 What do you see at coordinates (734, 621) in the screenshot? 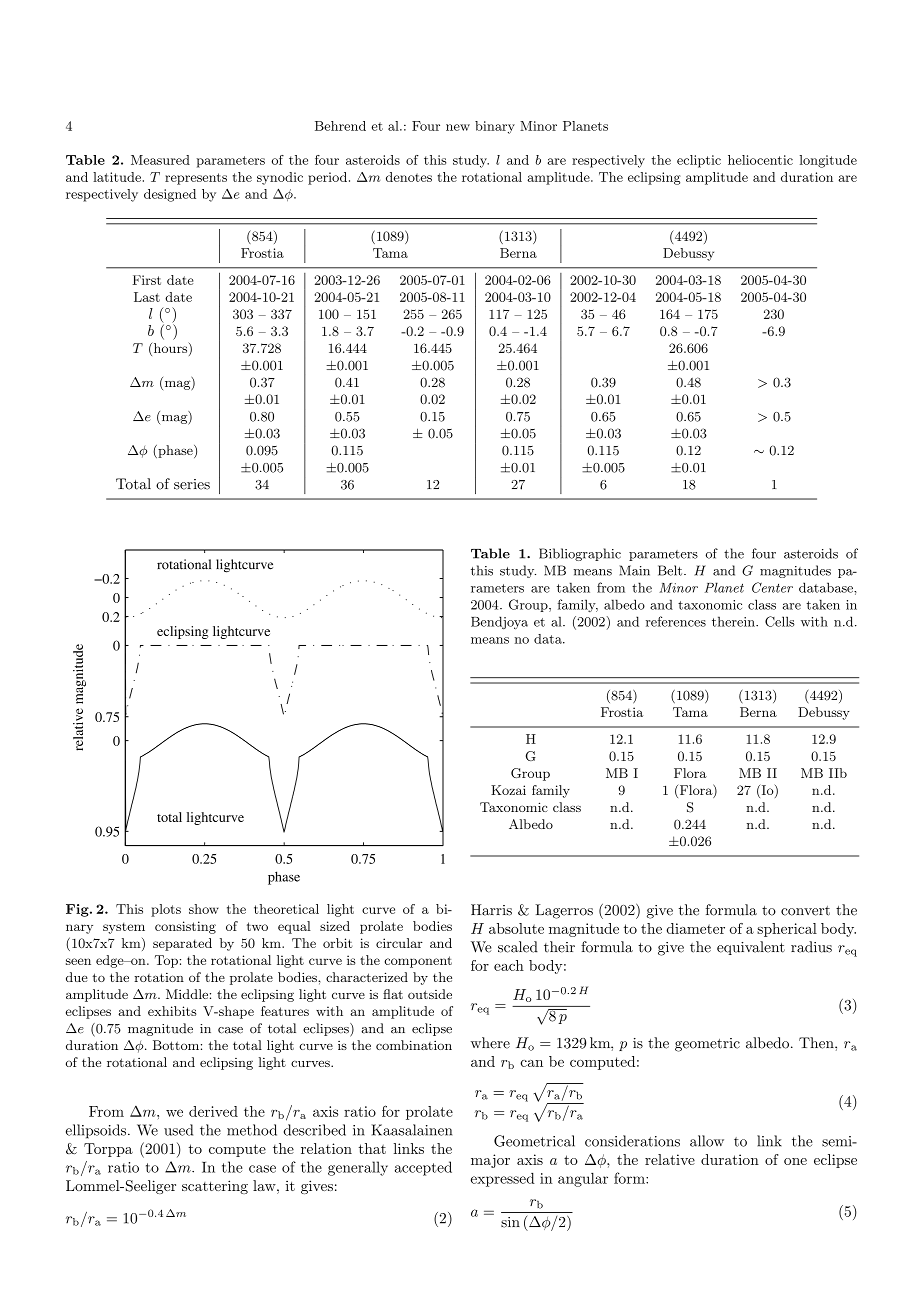
I see `therein` at bounding box center [734, 621].
